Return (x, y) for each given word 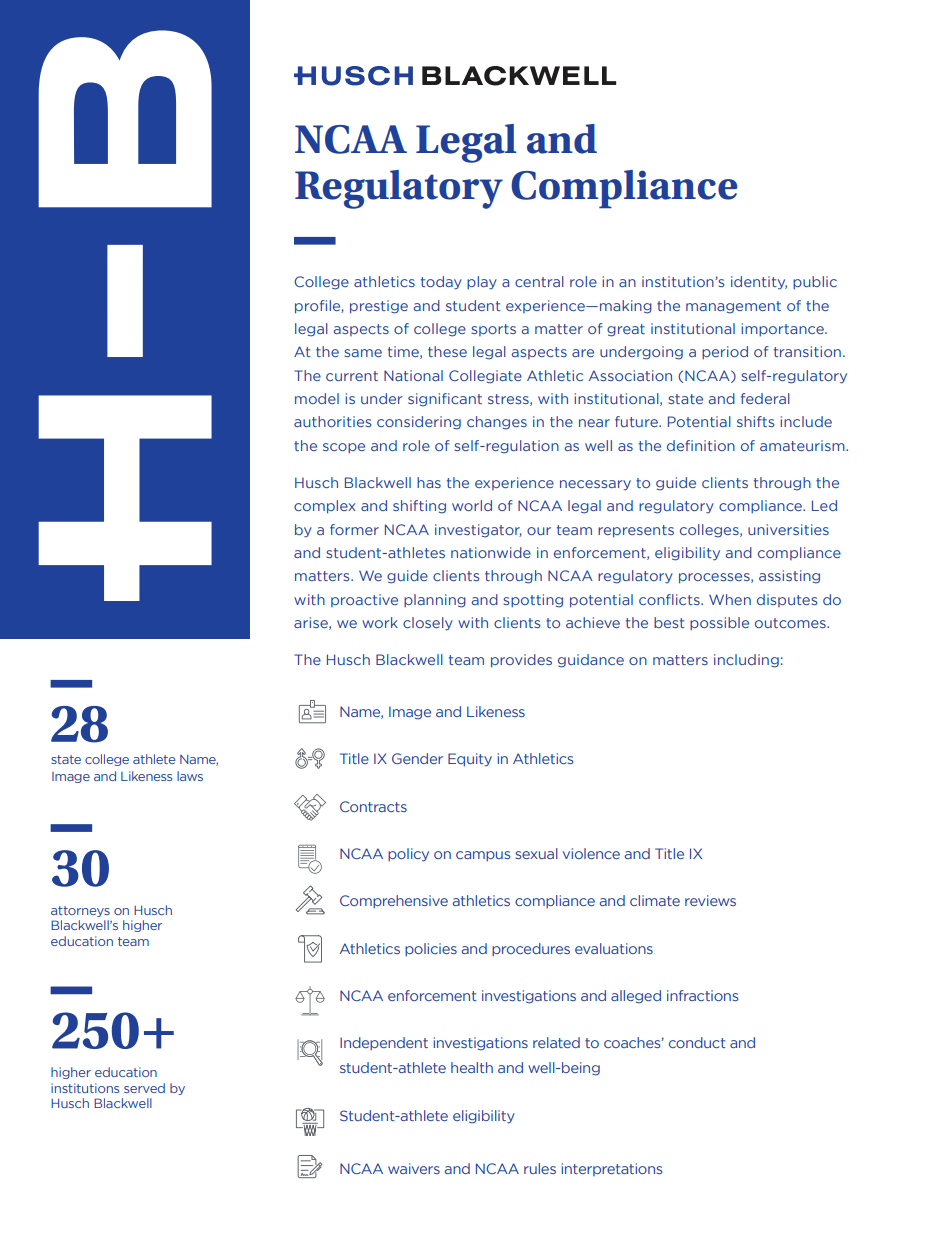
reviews (710, 900)
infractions (703, 995)
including (746, 661)
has (429, 482)
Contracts (373, 806)
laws (190, 776)
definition (701, 445)
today (441, 283)
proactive (364, 600)
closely (428, 624)
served (144, 1088)
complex (325, 507)
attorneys (80, 911)
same (363, 353)
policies (431, 949)
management (733, 307)
